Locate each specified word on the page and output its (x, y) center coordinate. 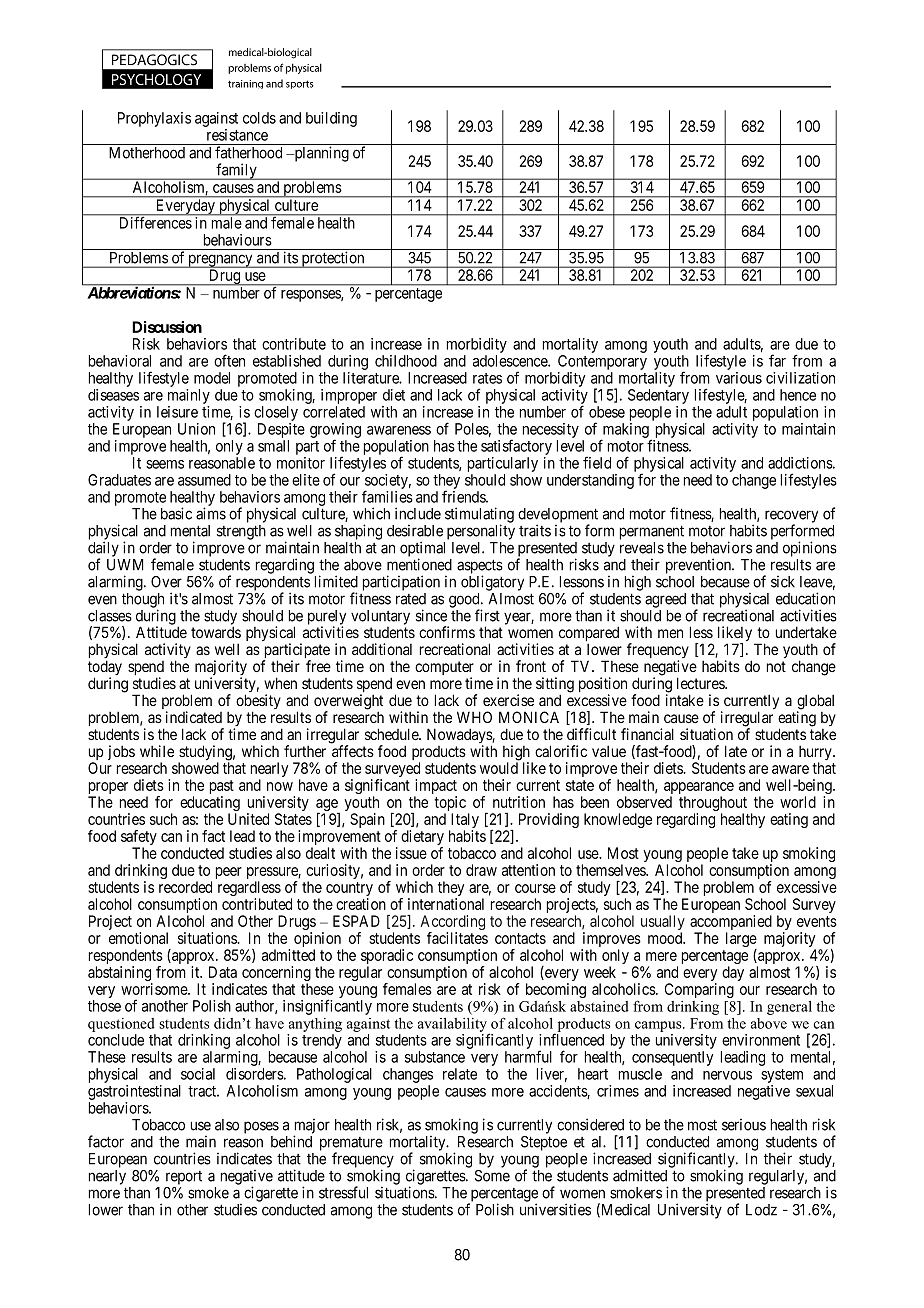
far (777, 360)
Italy (464, 822)
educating (210, 805)
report (184, 1178)
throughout (713, 805)
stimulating (479, 516)
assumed (204, 480)
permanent (651, 532)
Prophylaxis (154, 119)
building (331, 119)
